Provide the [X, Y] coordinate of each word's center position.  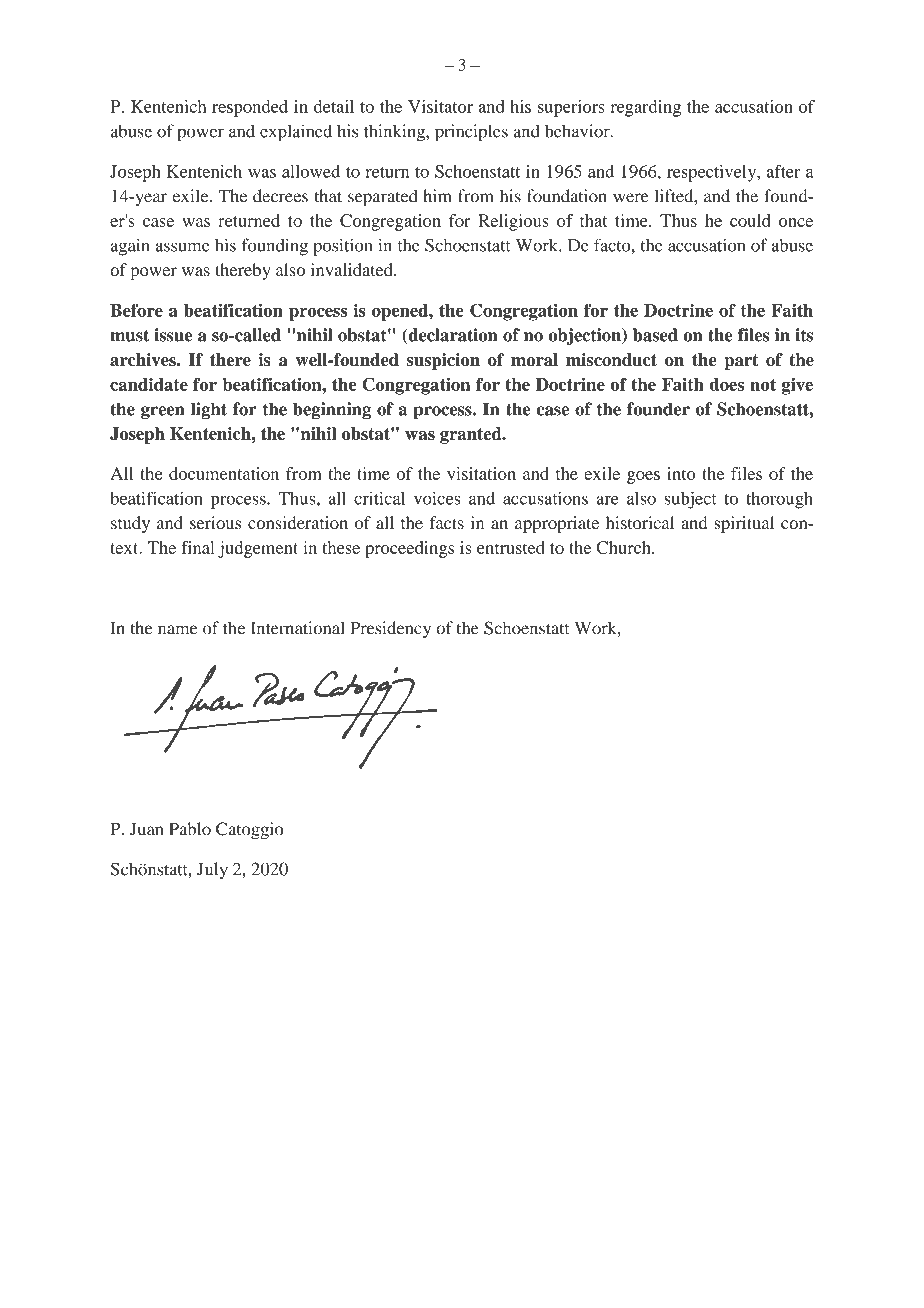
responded [250, 108]
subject [690, 500]
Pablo [190, 829]
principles [471, 133]
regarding [645, 108]
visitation [481, 473]
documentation [224, 473]
